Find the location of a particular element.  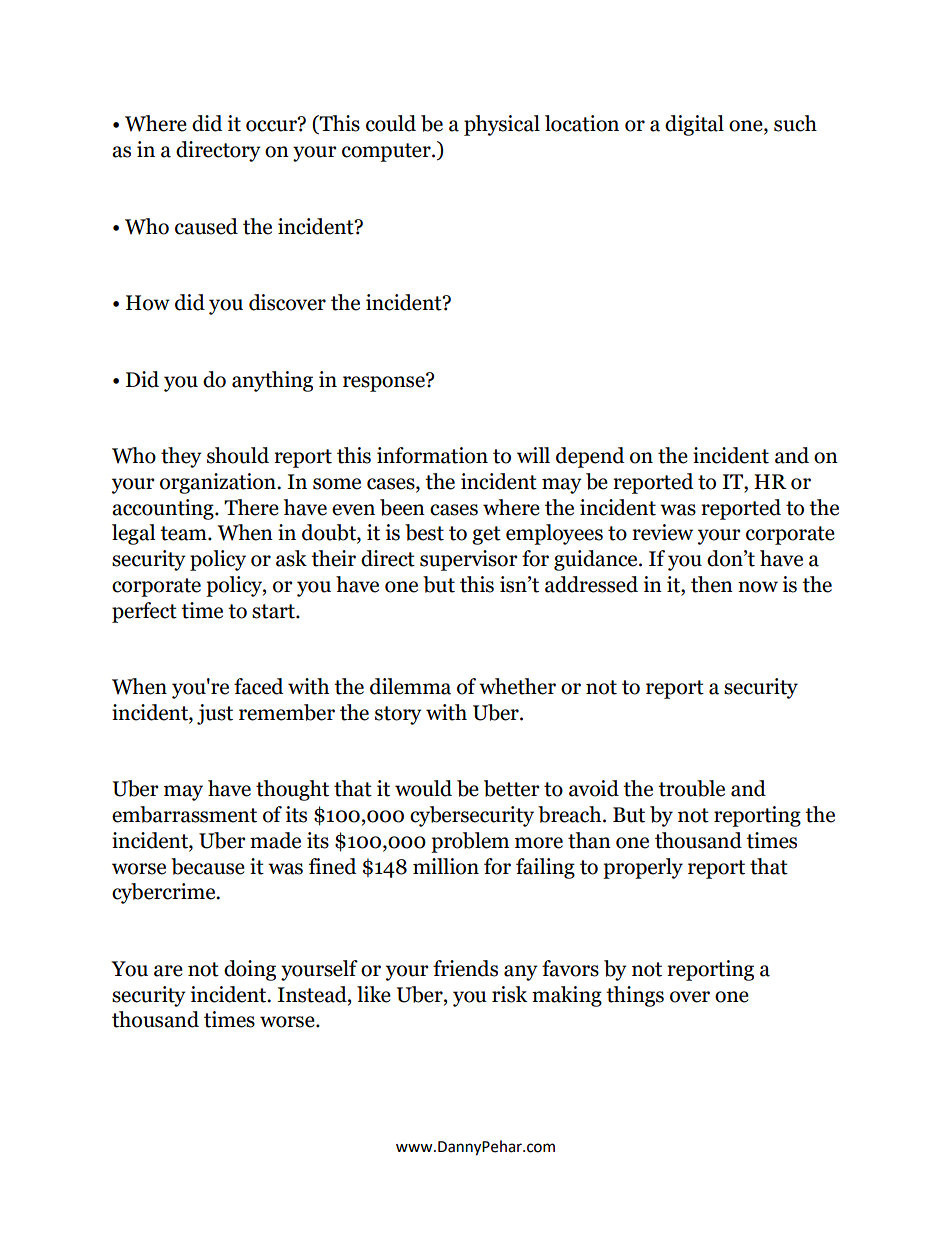

supervisor is located at coordinates (469, 560).
